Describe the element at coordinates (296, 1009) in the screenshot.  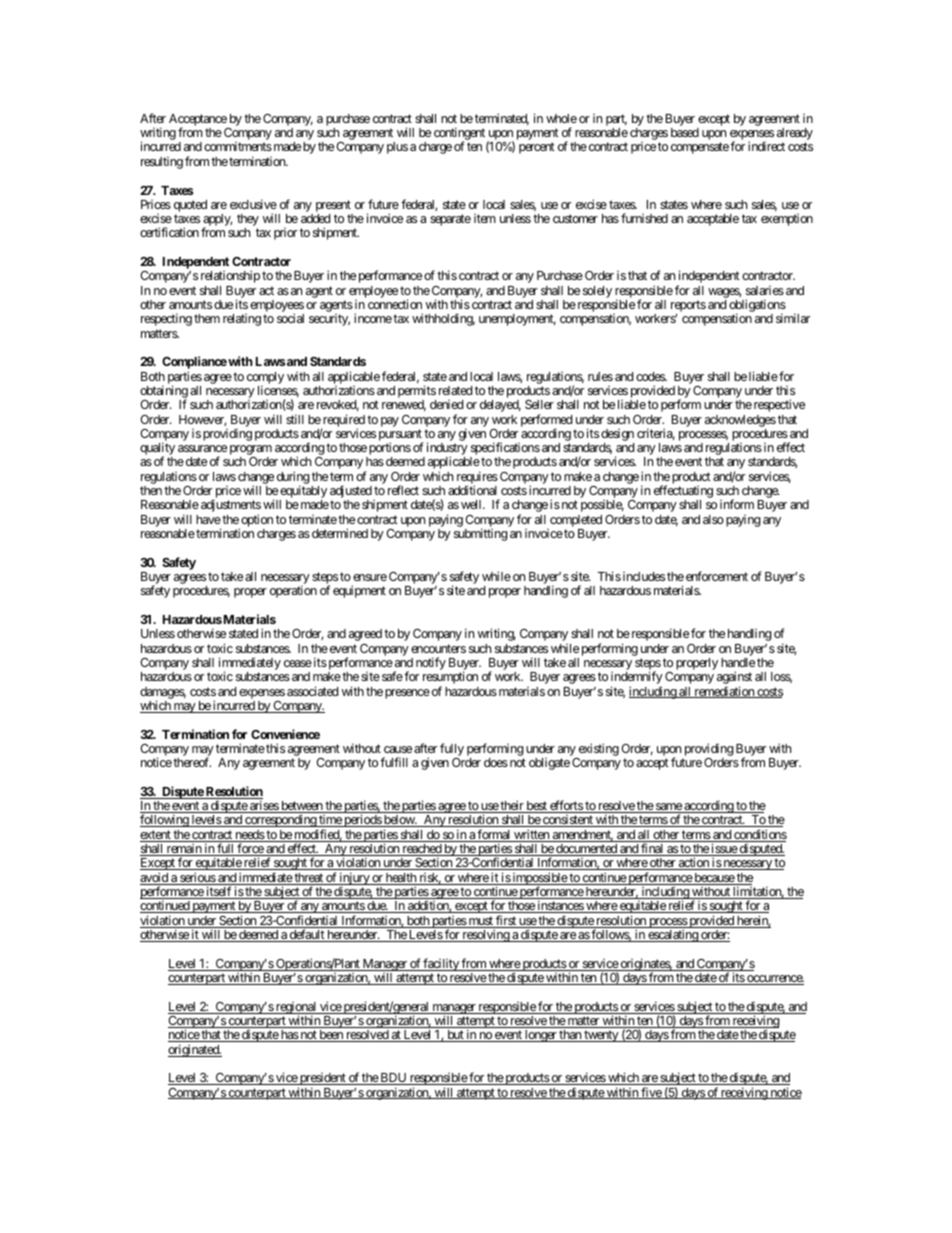
I see `regional` at that location.
